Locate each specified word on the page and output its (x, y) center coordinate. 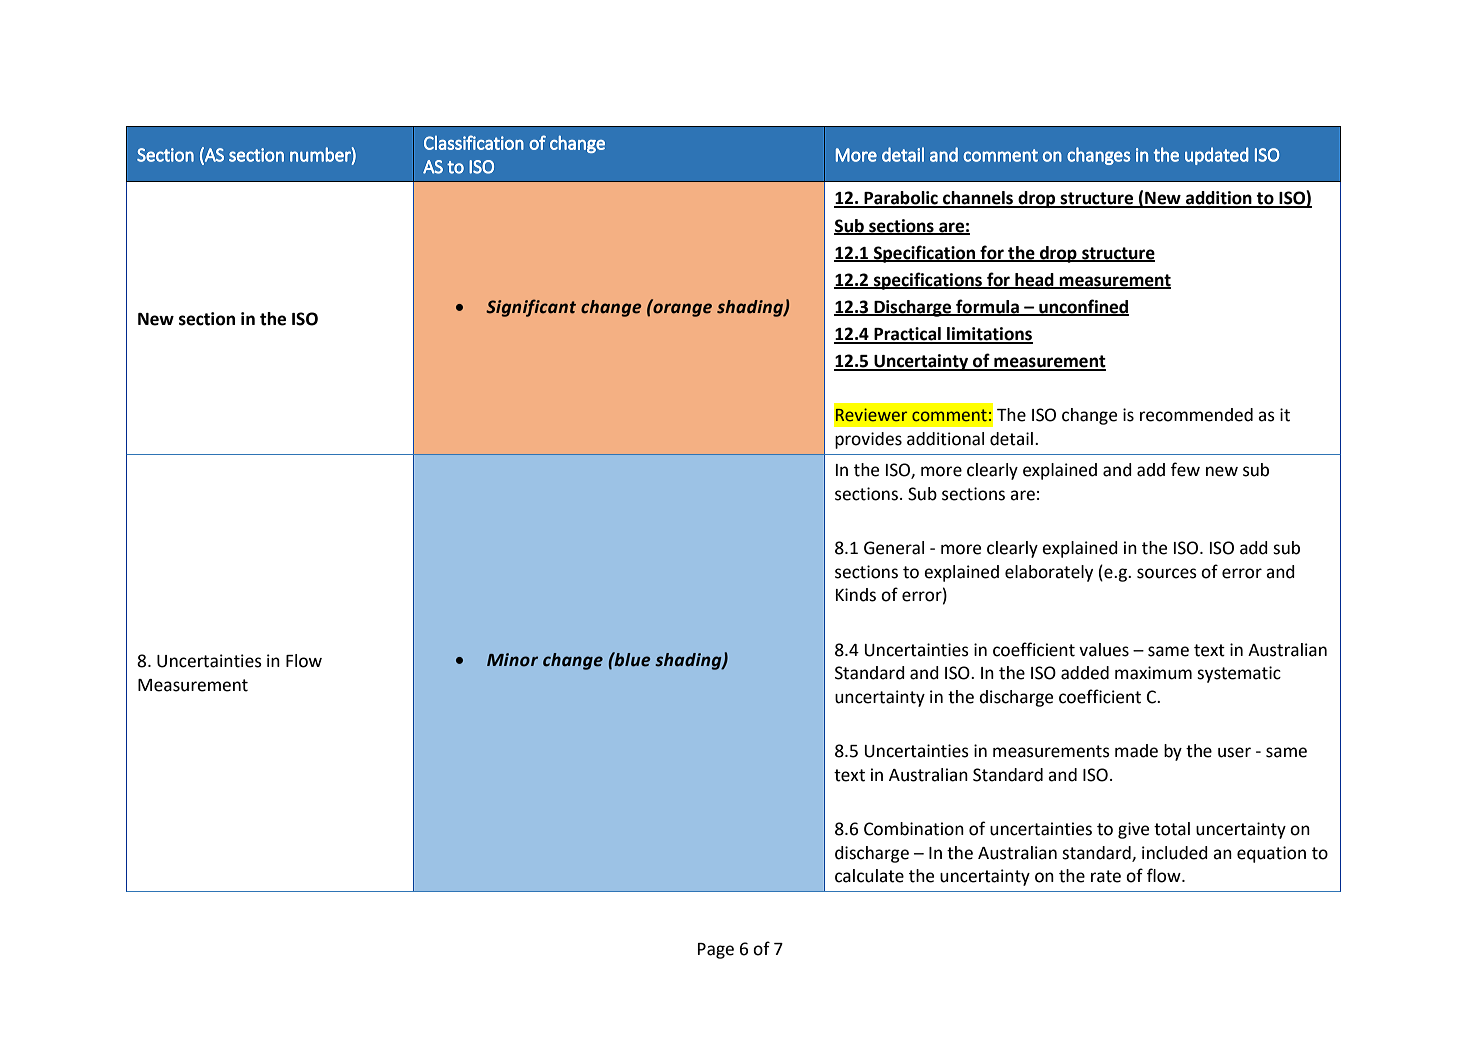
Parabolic (901, 199)
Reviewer (871, 415)
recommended (1196, 415)
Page (716, 951)
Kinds (856, 595)
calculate (869, 876)
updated (1216, 156)
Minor (512, 660)
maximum (1153, 673)
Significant (531, 308)
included (1175, 853)
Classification (474, 142)
